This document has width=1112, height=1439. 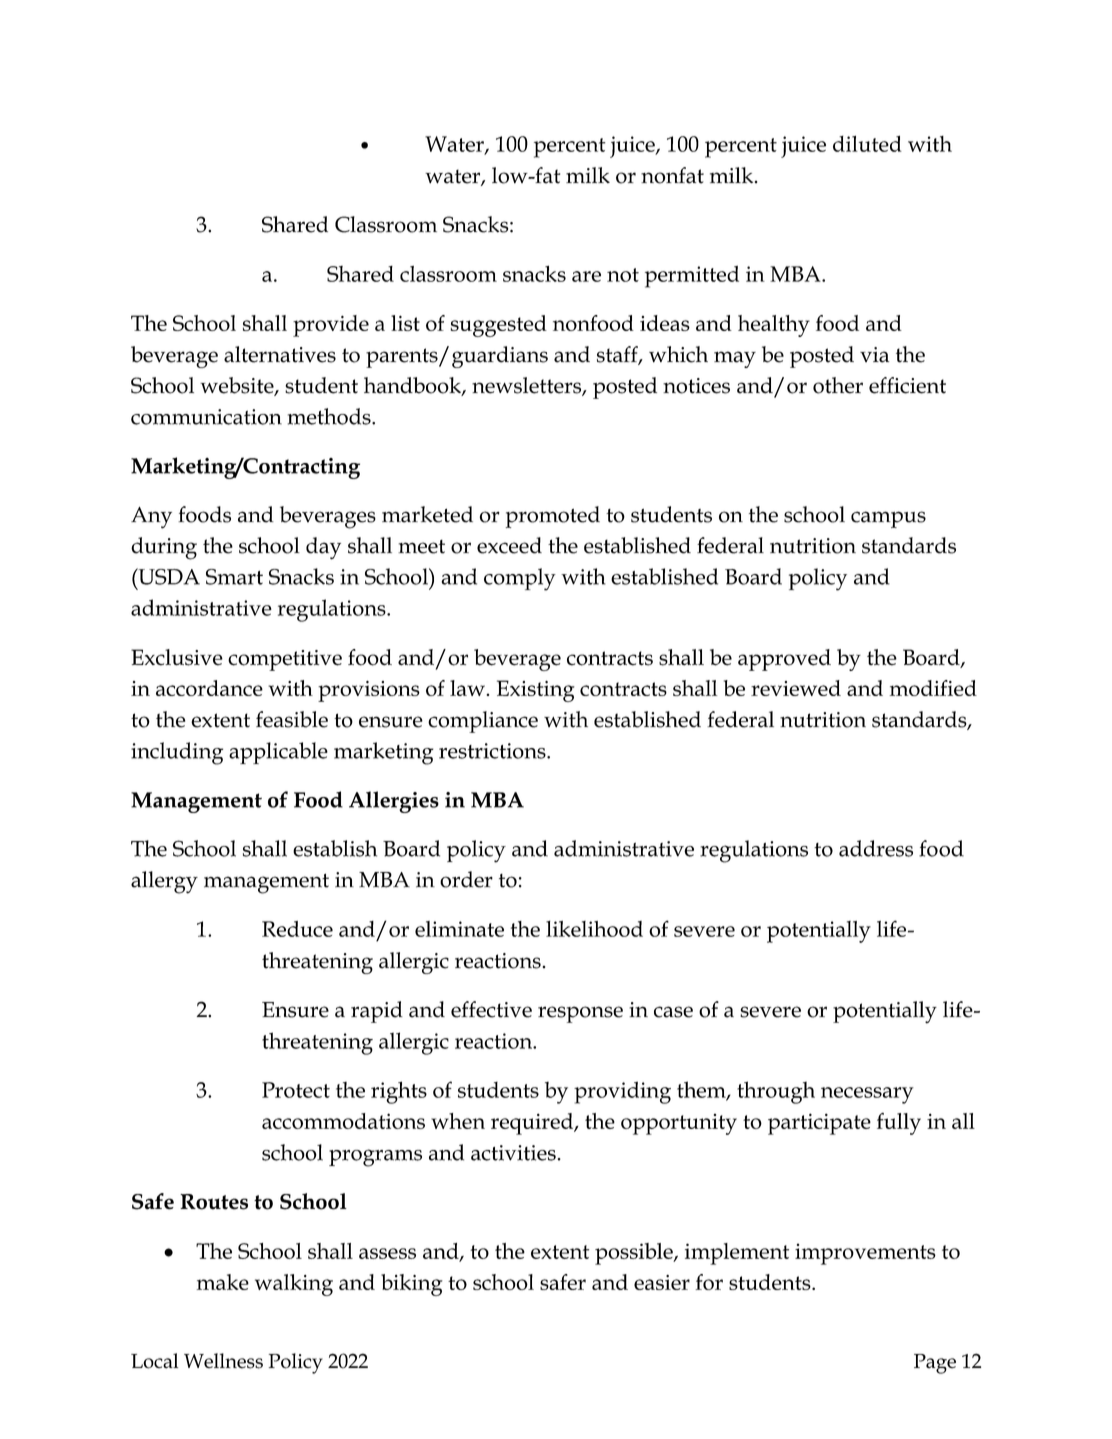 I want to click on Reduce, so click(x=297, y=929).
